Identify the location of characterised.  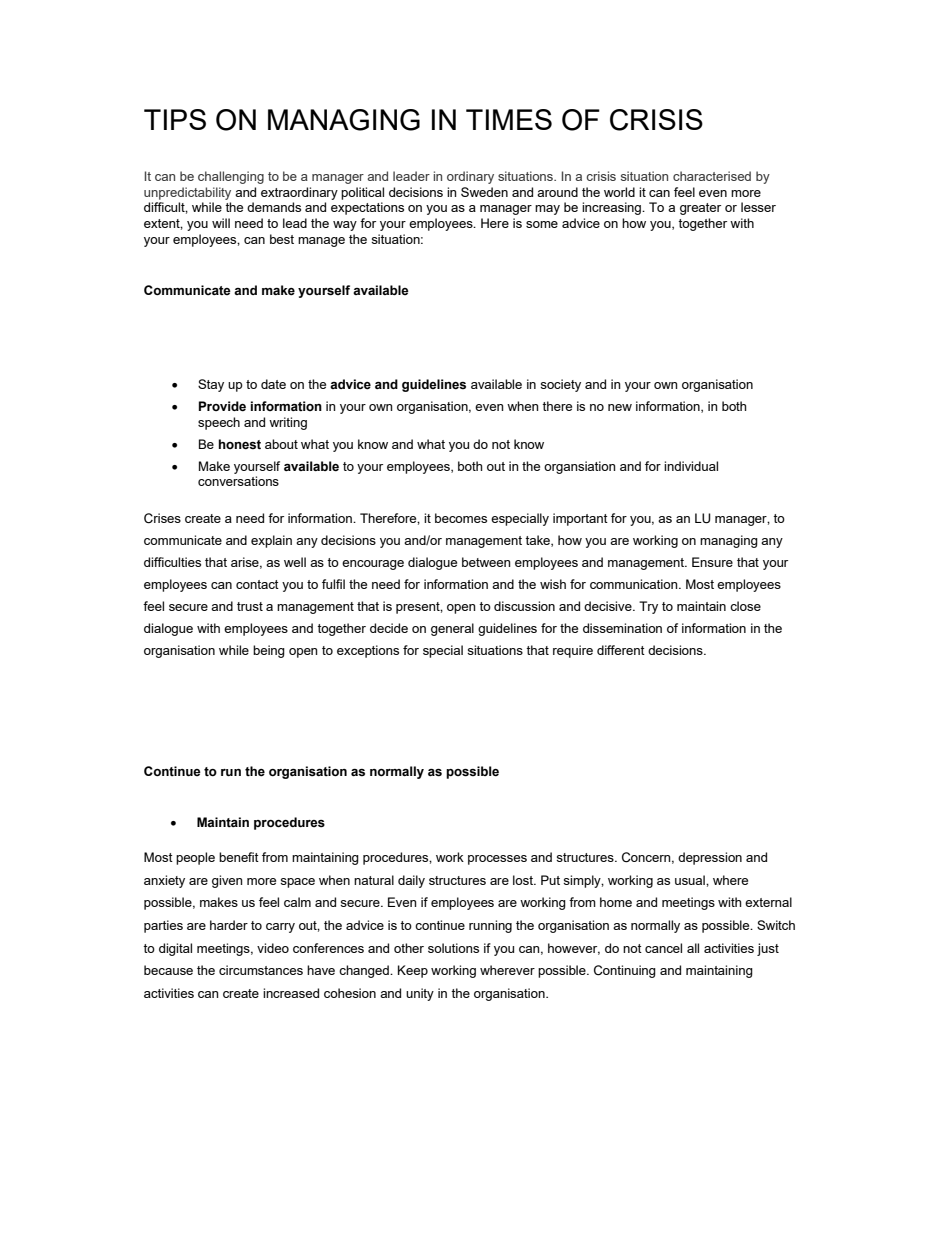
(712, 176).
